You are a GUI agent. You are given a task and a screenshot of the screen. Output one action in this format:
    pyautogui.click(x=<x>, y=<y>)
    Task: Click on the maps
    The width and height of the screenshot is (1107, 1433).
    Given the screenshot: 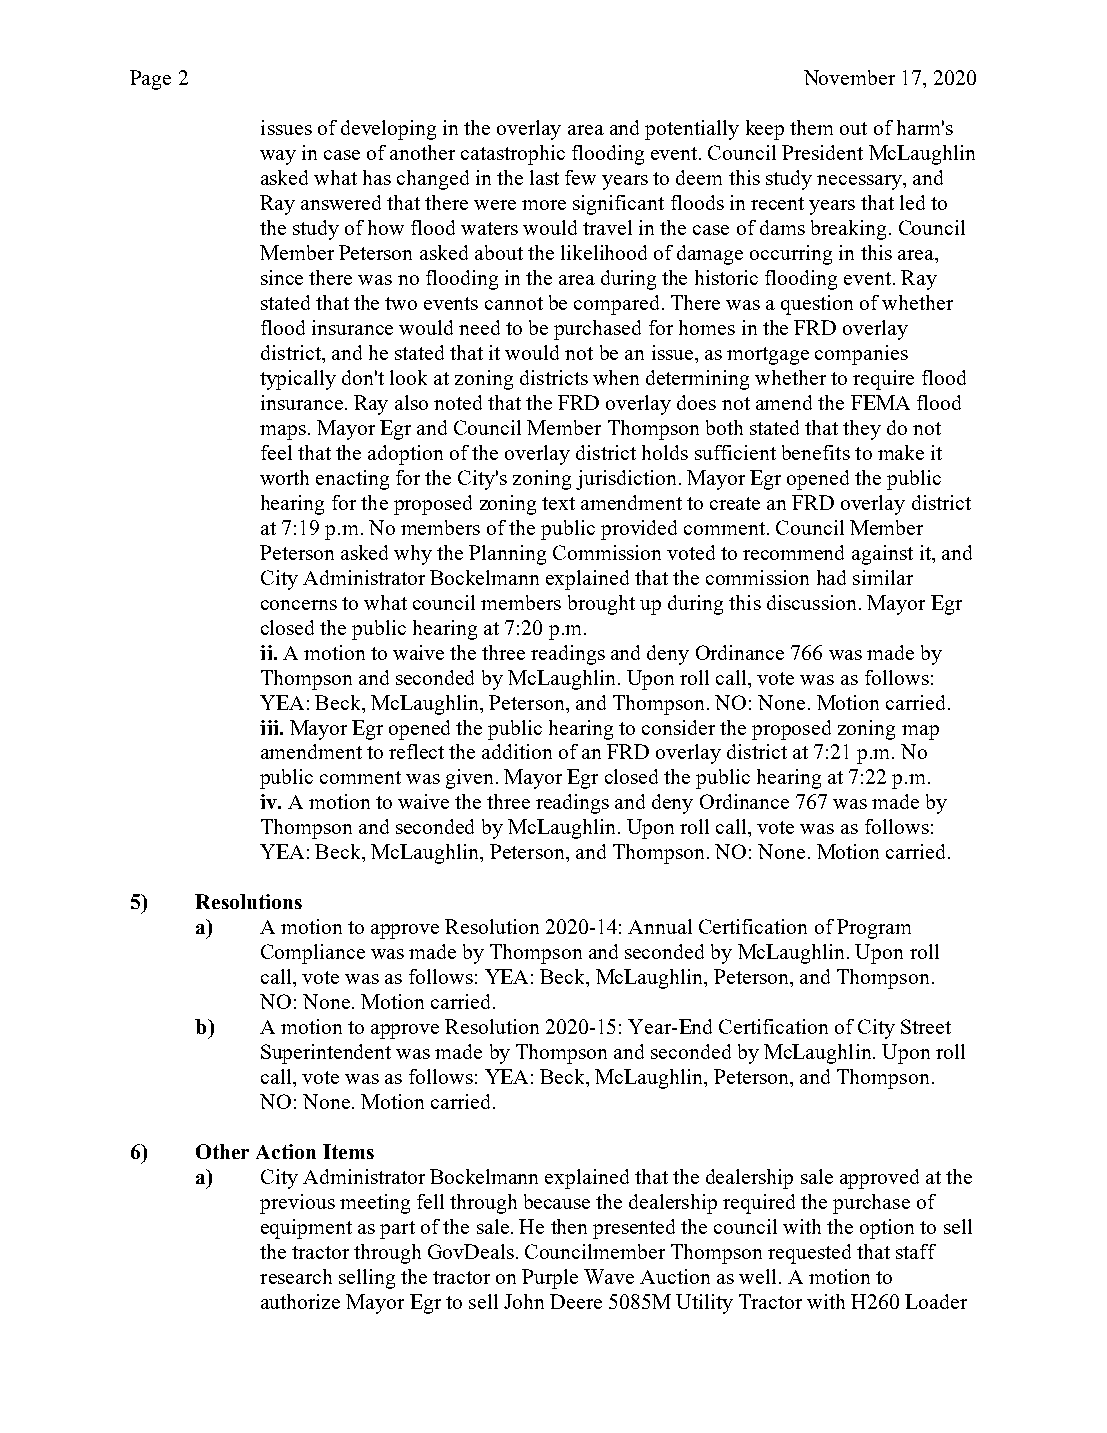 What is the action you would take?
    pyautogui.click(x=283, y=432)
